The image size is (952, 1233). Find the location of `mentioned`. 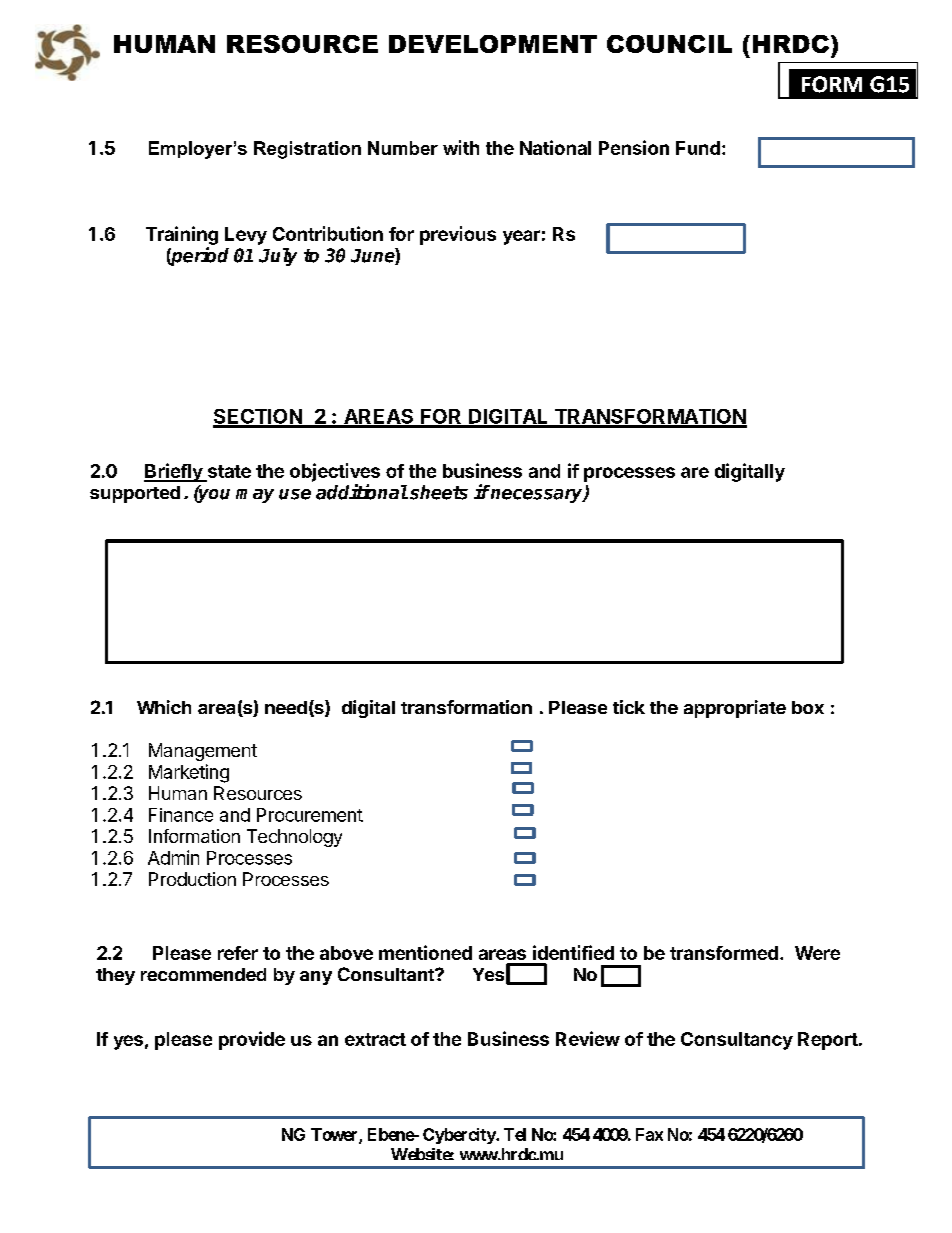

mentioned is located at coordinates (425, 952).
